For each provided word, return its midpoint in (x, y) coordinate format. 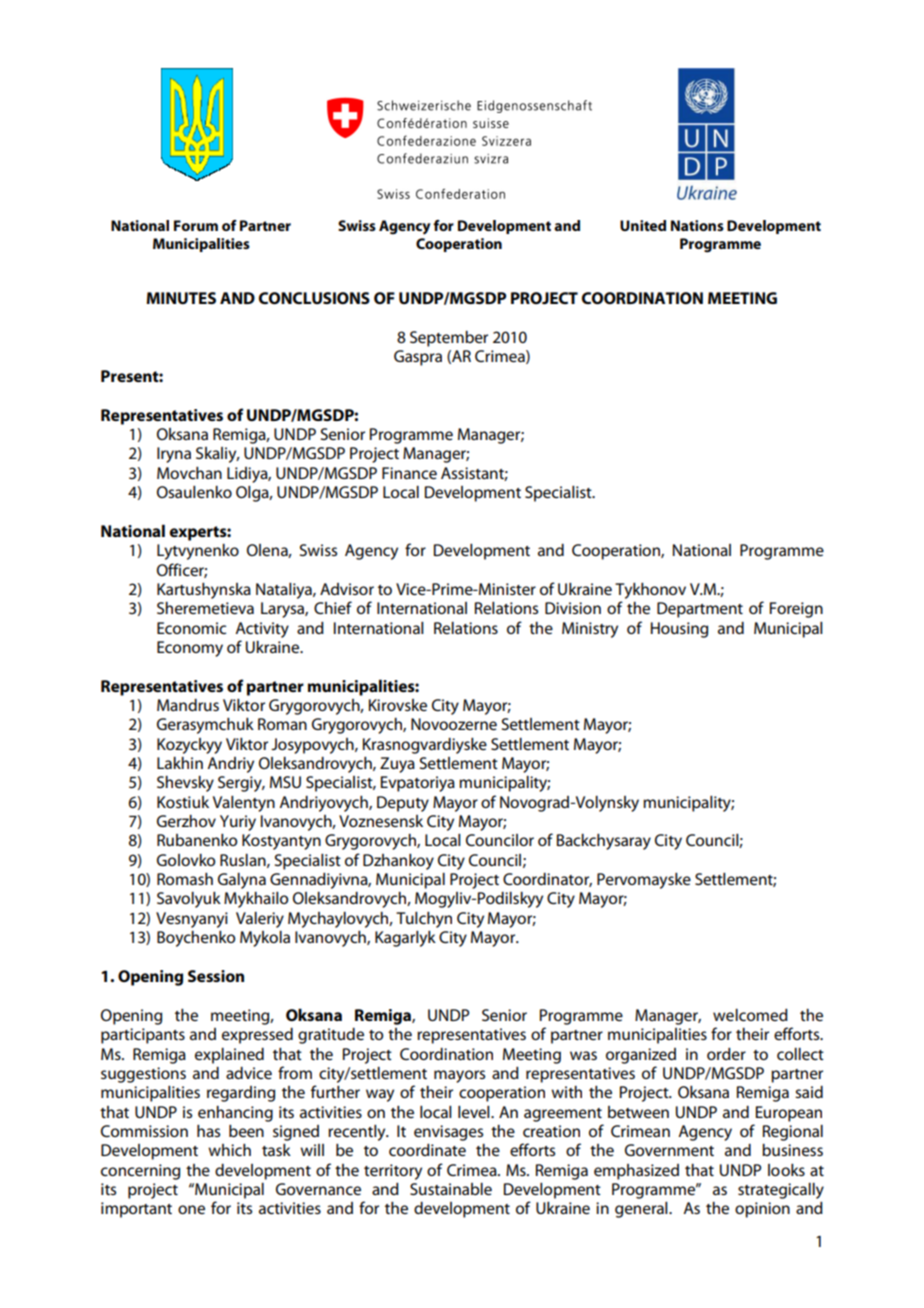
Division (573, 608)
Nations (697, 225)
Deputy (403, 804)
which (229, 1150)
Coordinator (547, 880)
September (449, 339)
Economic (191, 628)
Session (216, 976)
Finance (409, 473)
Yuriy (238, 823)
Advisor (347, 589)
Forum (196, 225)
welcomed (750, 1015)
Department (700, 610)
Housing (679, 630)
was (583, 1055)
